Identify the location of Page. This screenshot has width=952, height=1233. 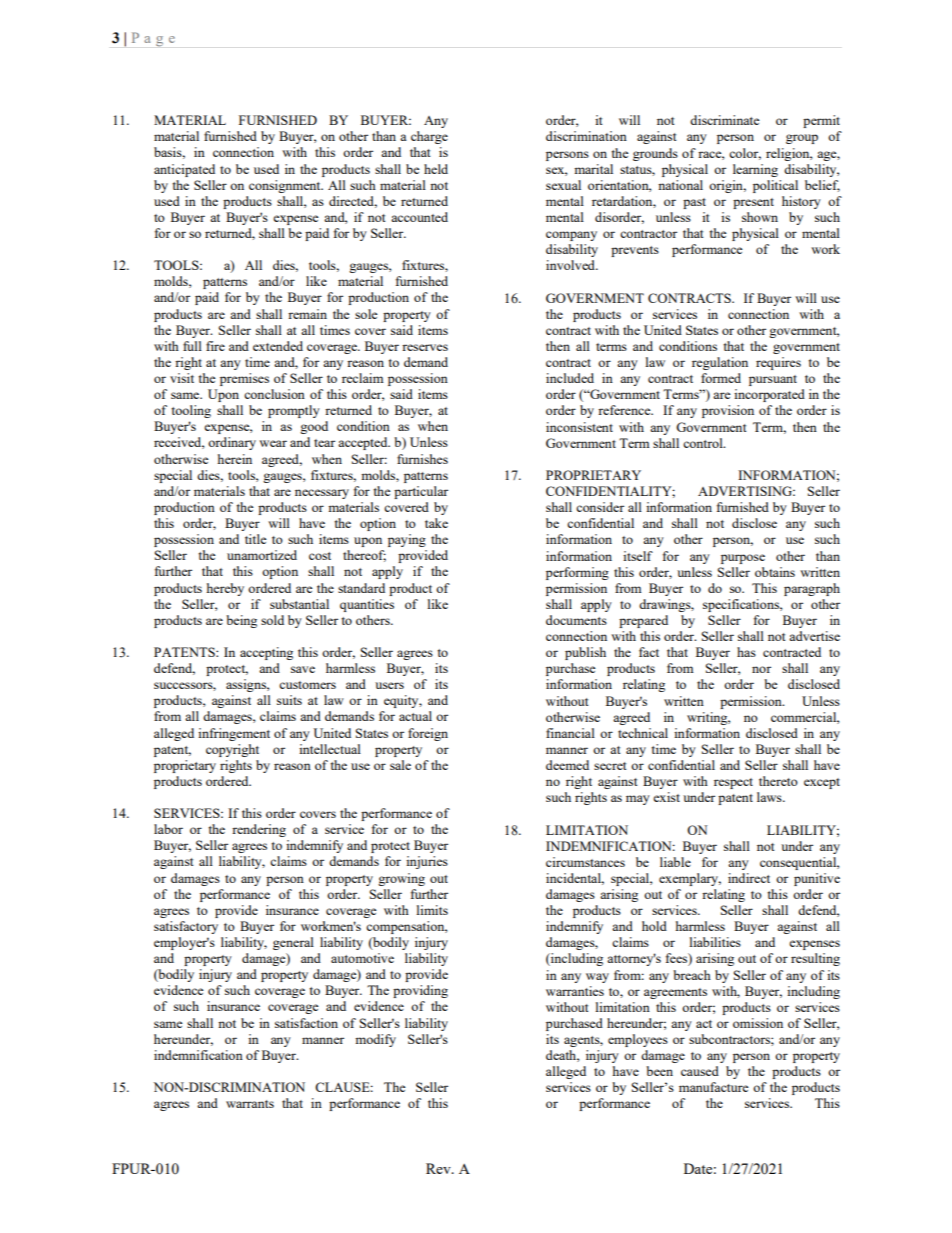
(153, 39).
